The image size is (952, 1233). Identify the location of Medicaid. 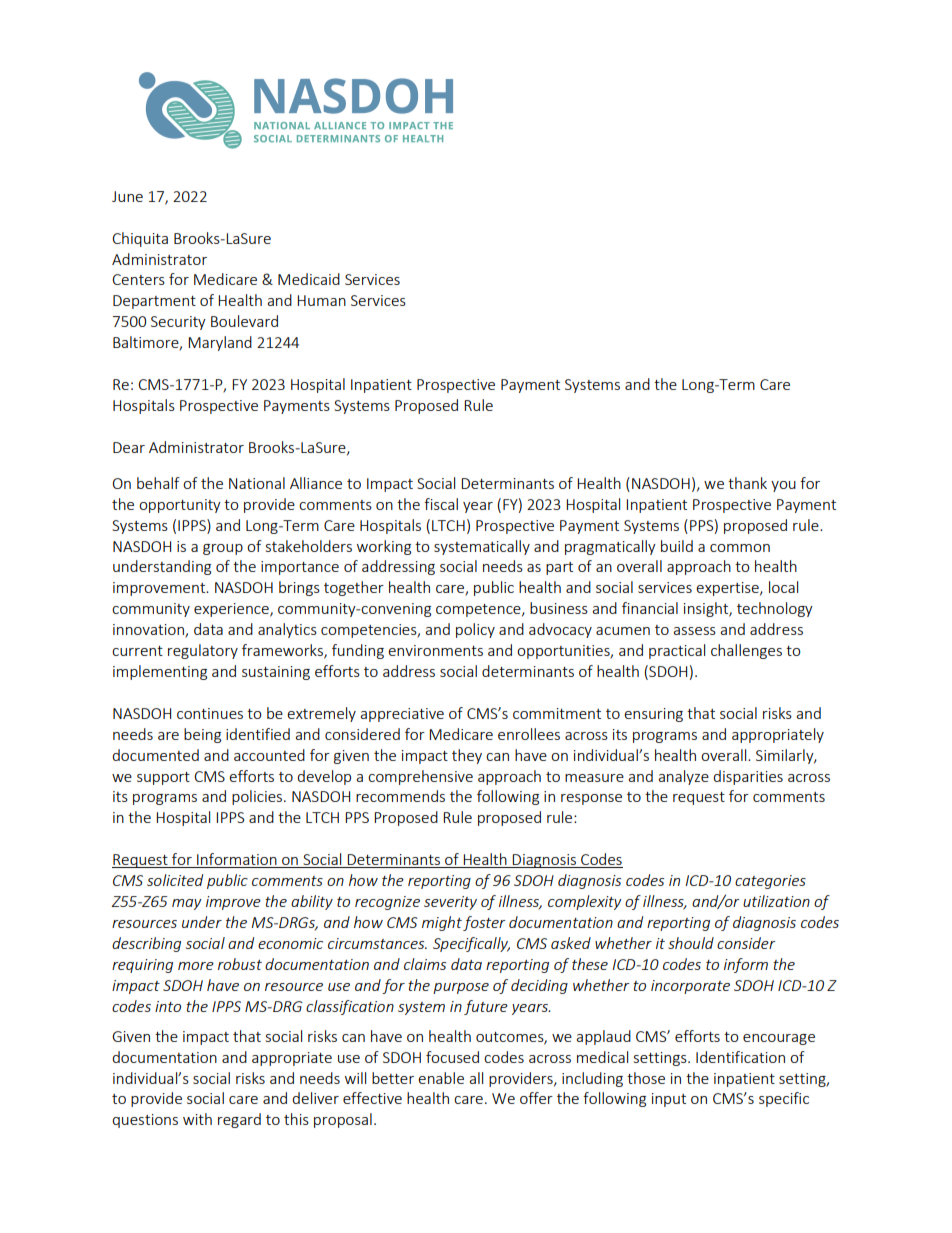
(309, 279).
